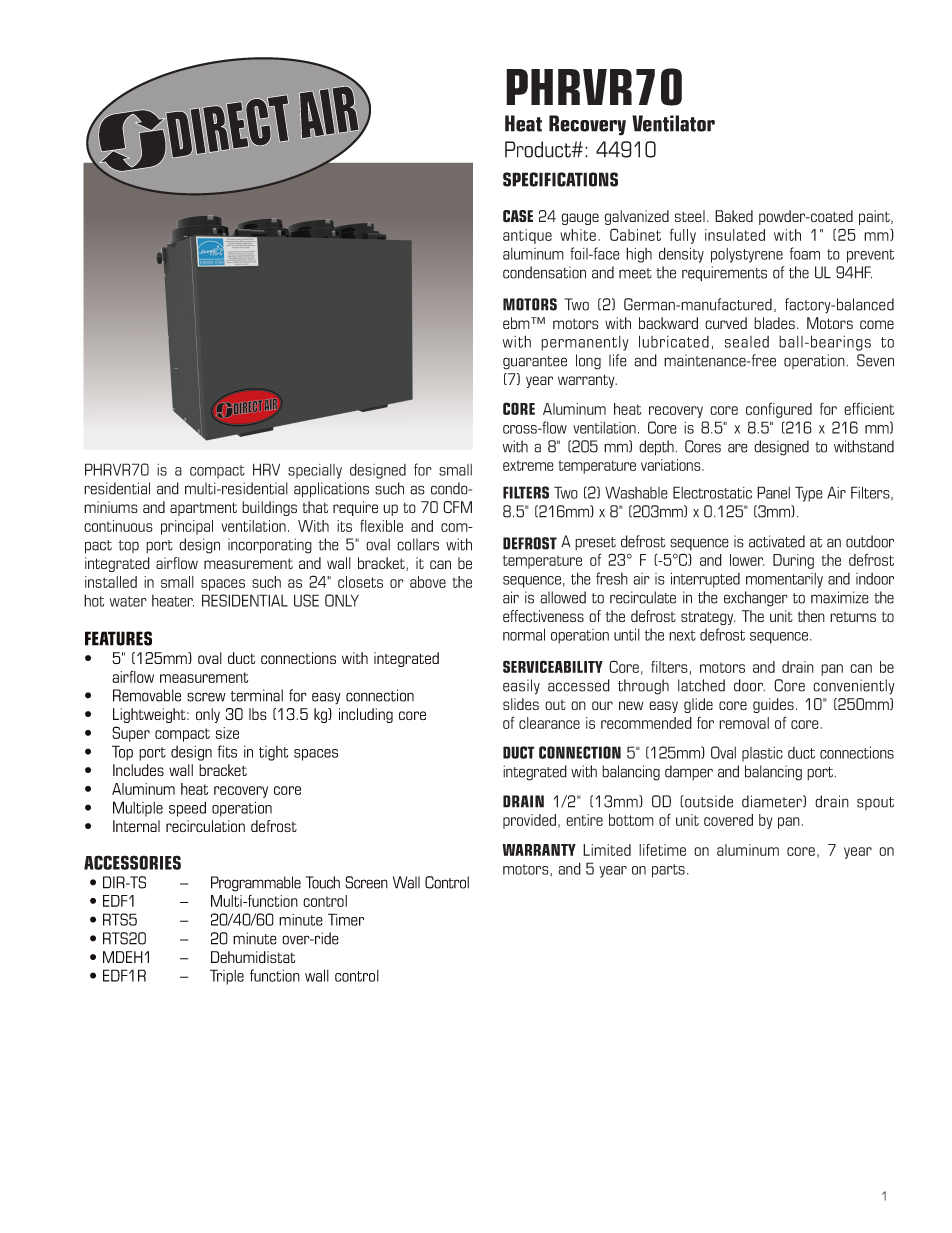  I want to click on specially, so click(315, 471).
